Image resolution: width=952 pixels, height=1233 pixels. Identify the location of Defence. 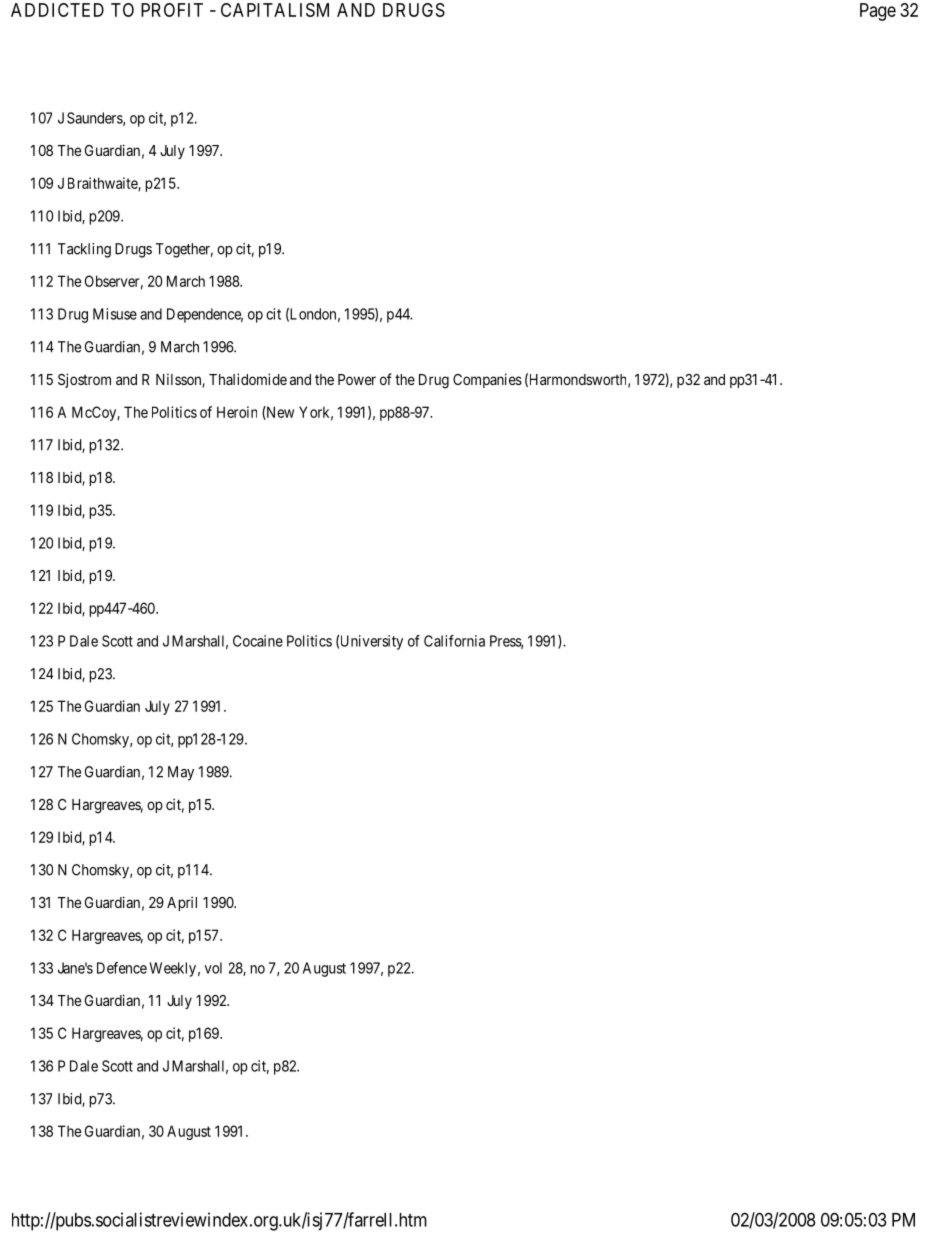
(122, 968).
